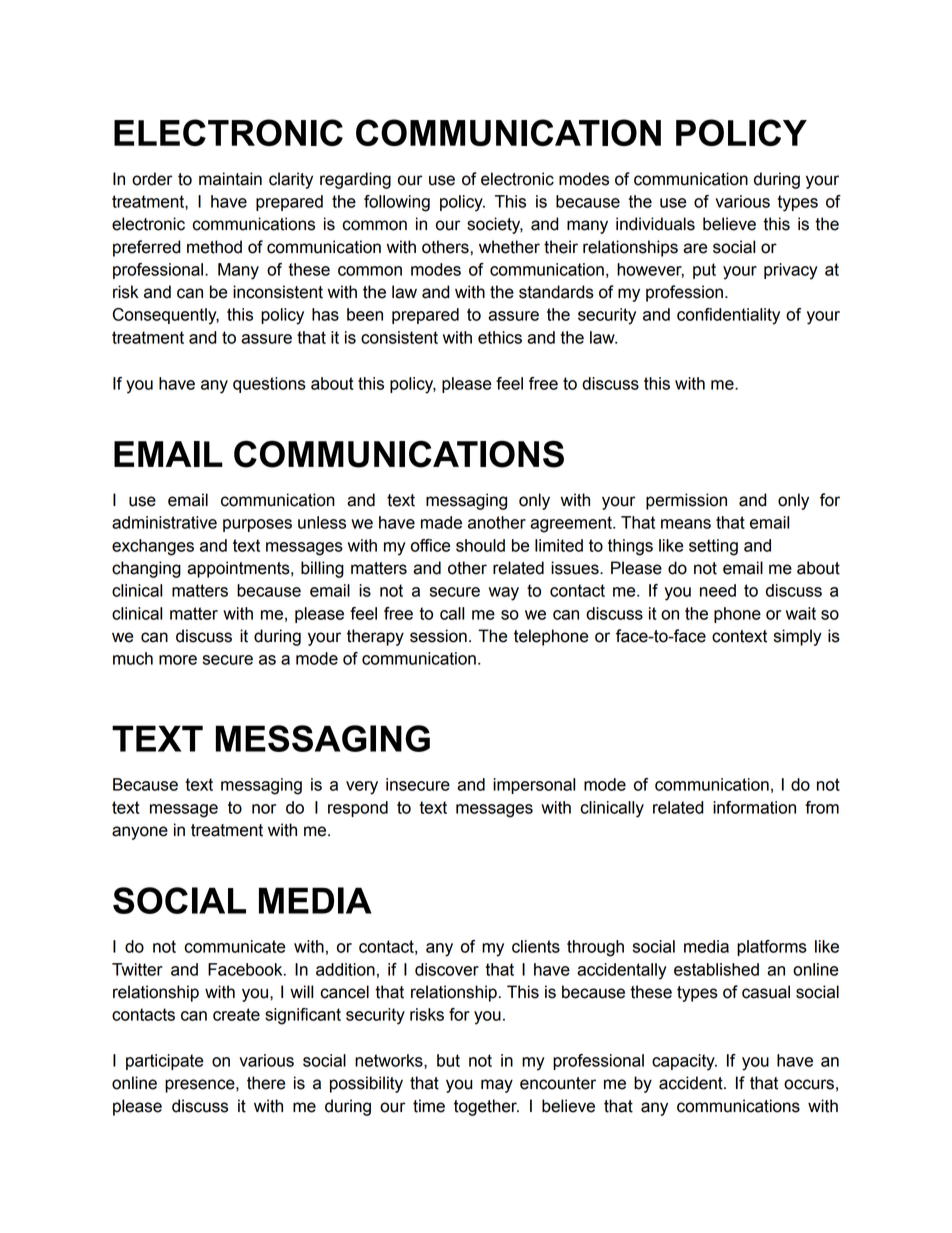 This screenshot has width=952, height=1233. Describe the element at coordinates (230, 179) in the screenshot. I see `maintain` at that location.
